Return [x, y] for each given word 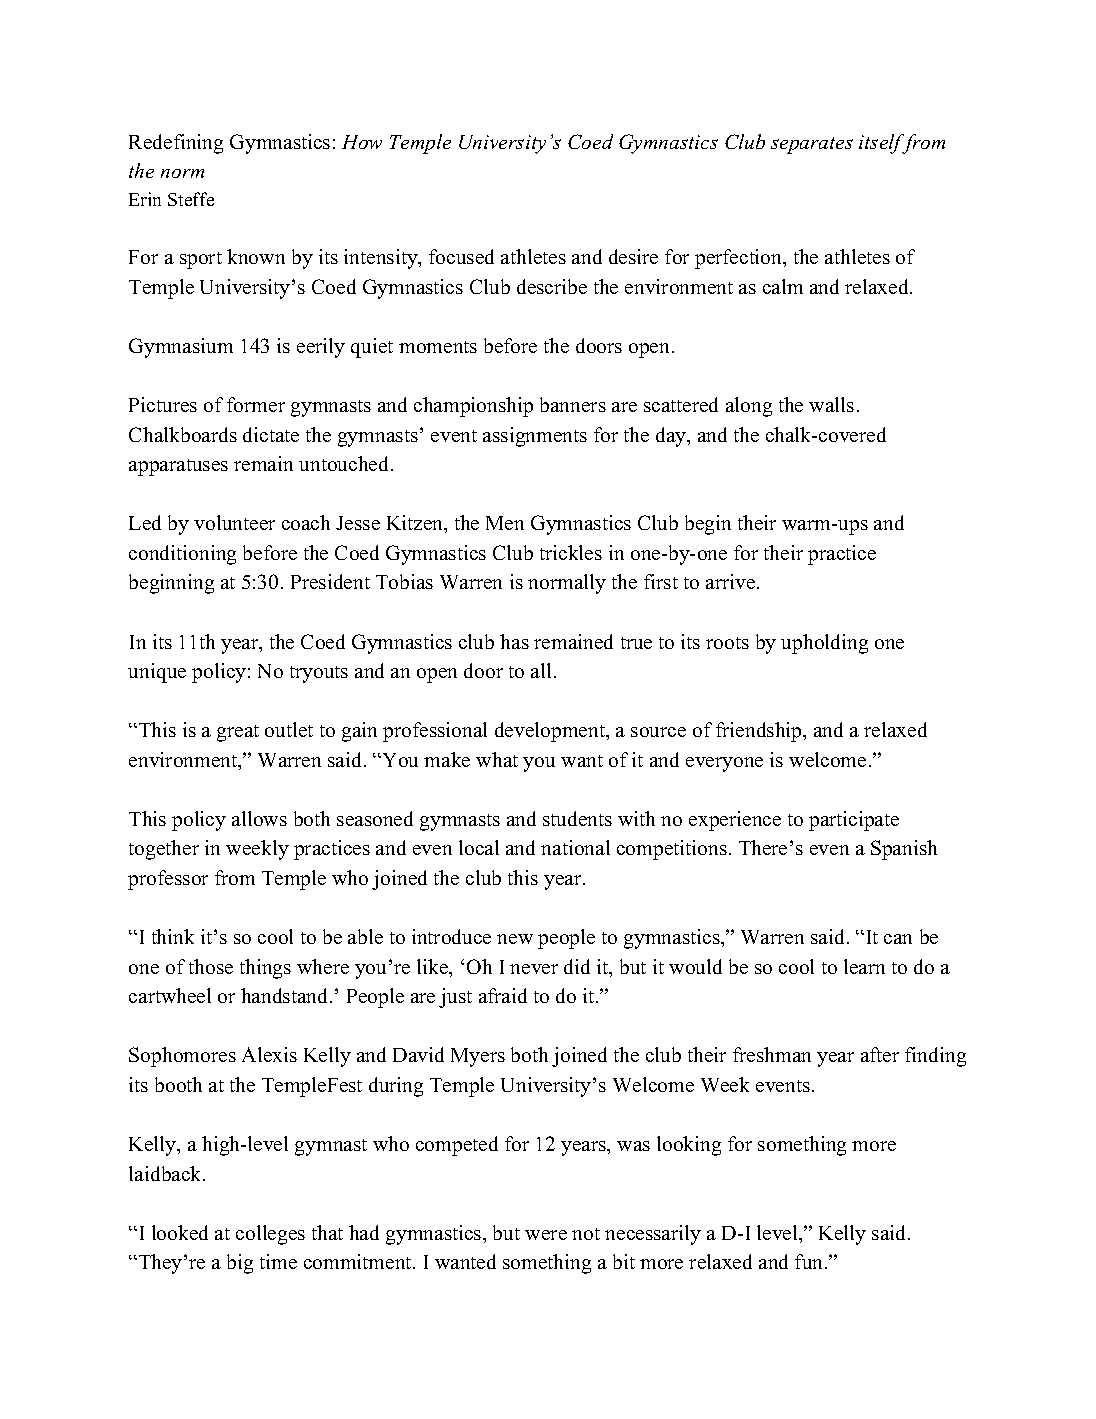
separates [812, 145]
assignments [535, 437]
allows [259, 818]
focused [461, 256]
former [256, 404]
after [880, 1054]
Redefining [176, 144]
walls [831, 404]
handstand [286, 995]
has [514, 641]
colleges [270, 1235]
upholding [824, 644]
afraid [503, 995]
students [577, 818]
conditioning [182, 555]
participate [854, 821]
